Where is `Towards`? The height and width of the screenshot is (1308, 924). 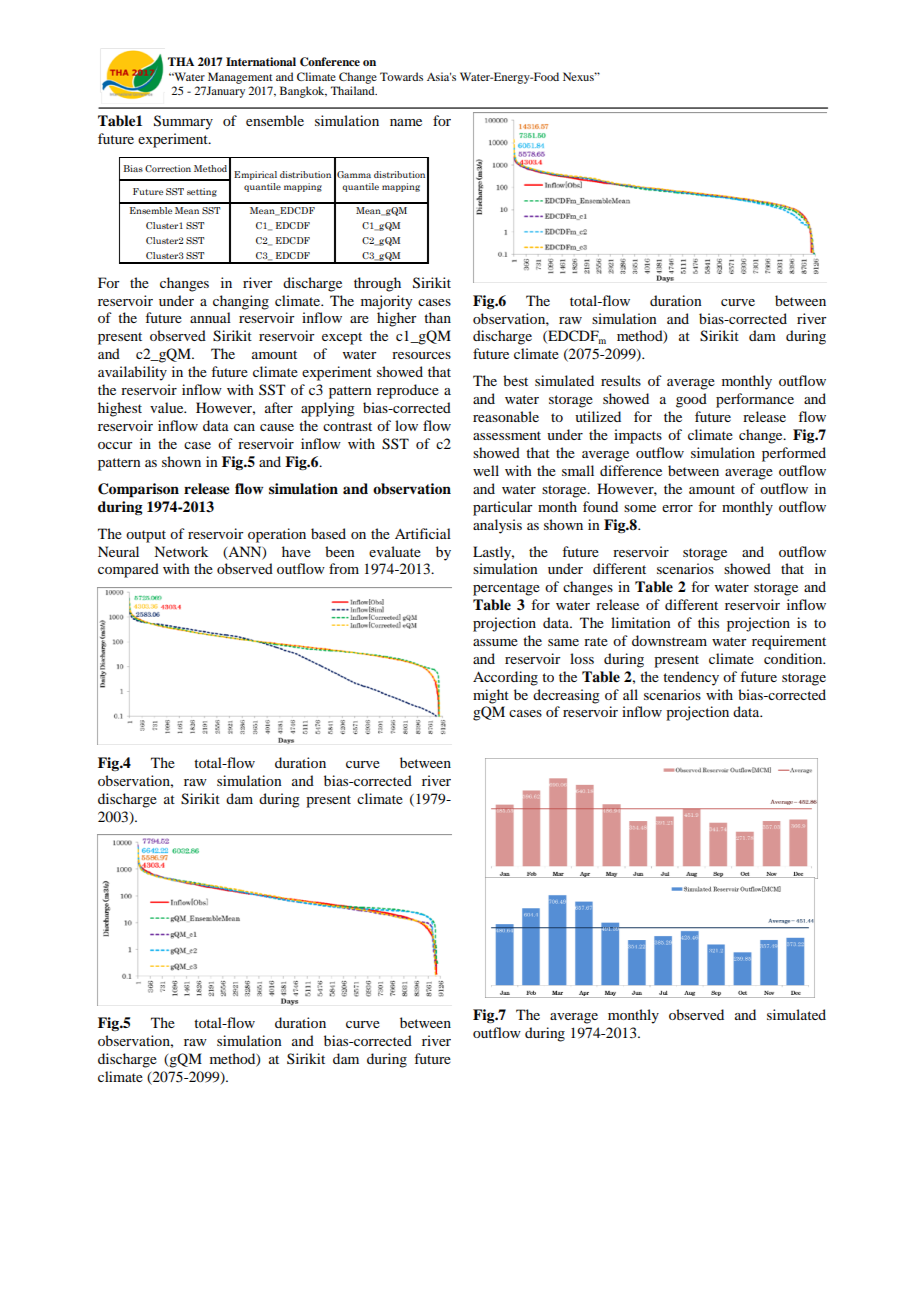
Towards is located at coordinates (401, 76).
